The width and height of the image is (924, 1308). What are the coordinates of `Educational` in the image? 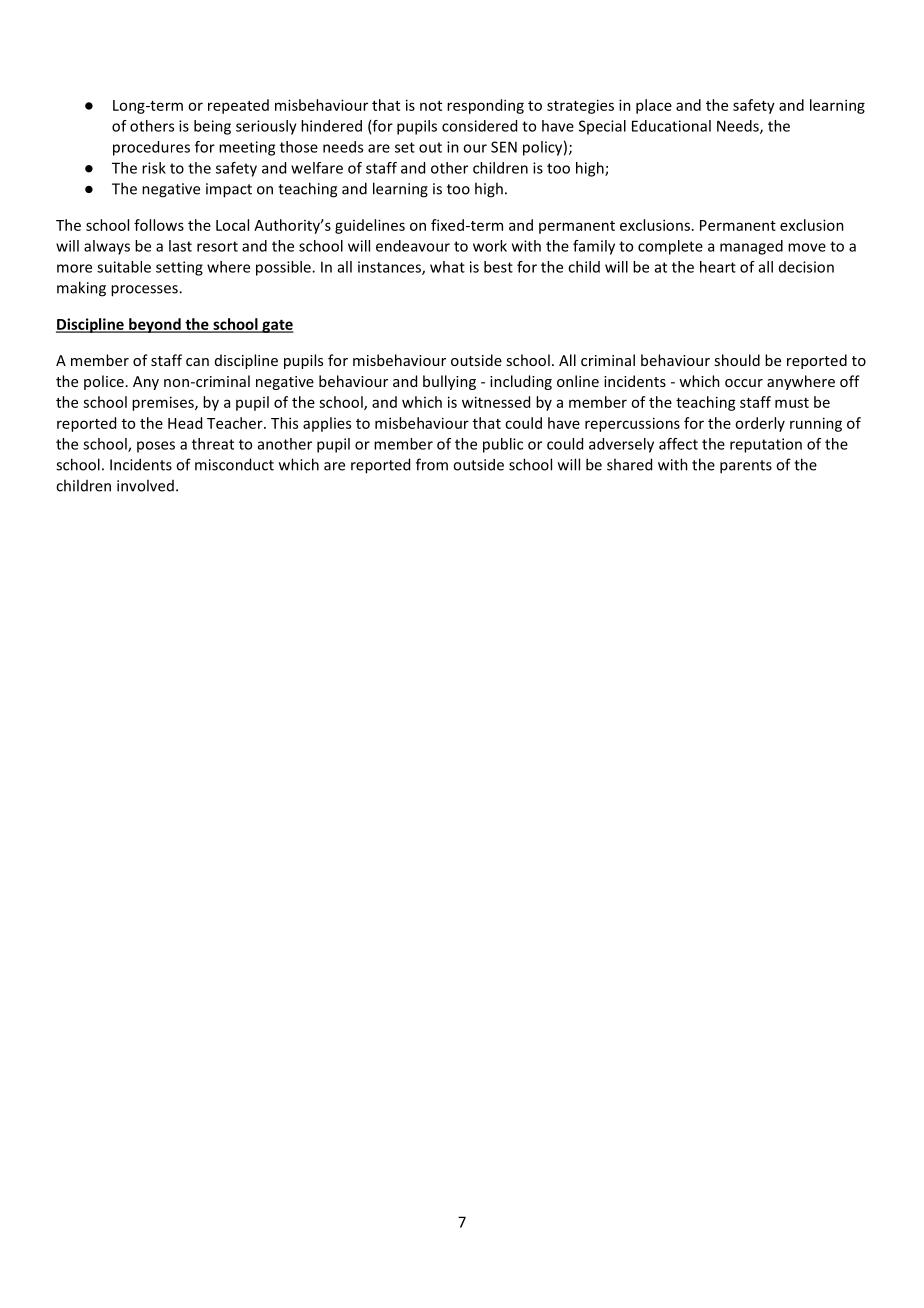 It's located at (671, 126).
